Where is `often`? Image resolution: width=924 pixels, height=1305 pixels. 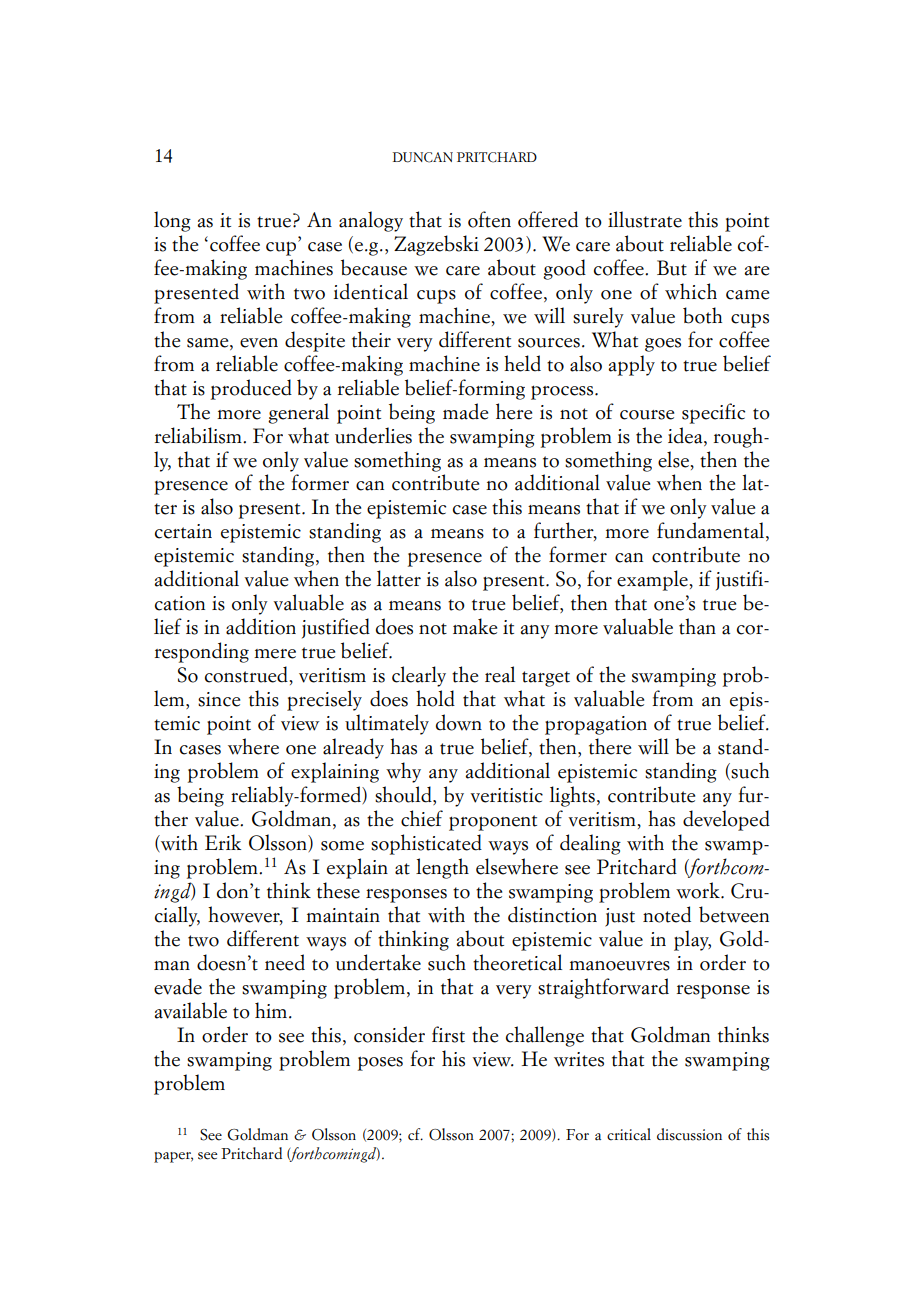
often is located at coordinates (489, 219).
